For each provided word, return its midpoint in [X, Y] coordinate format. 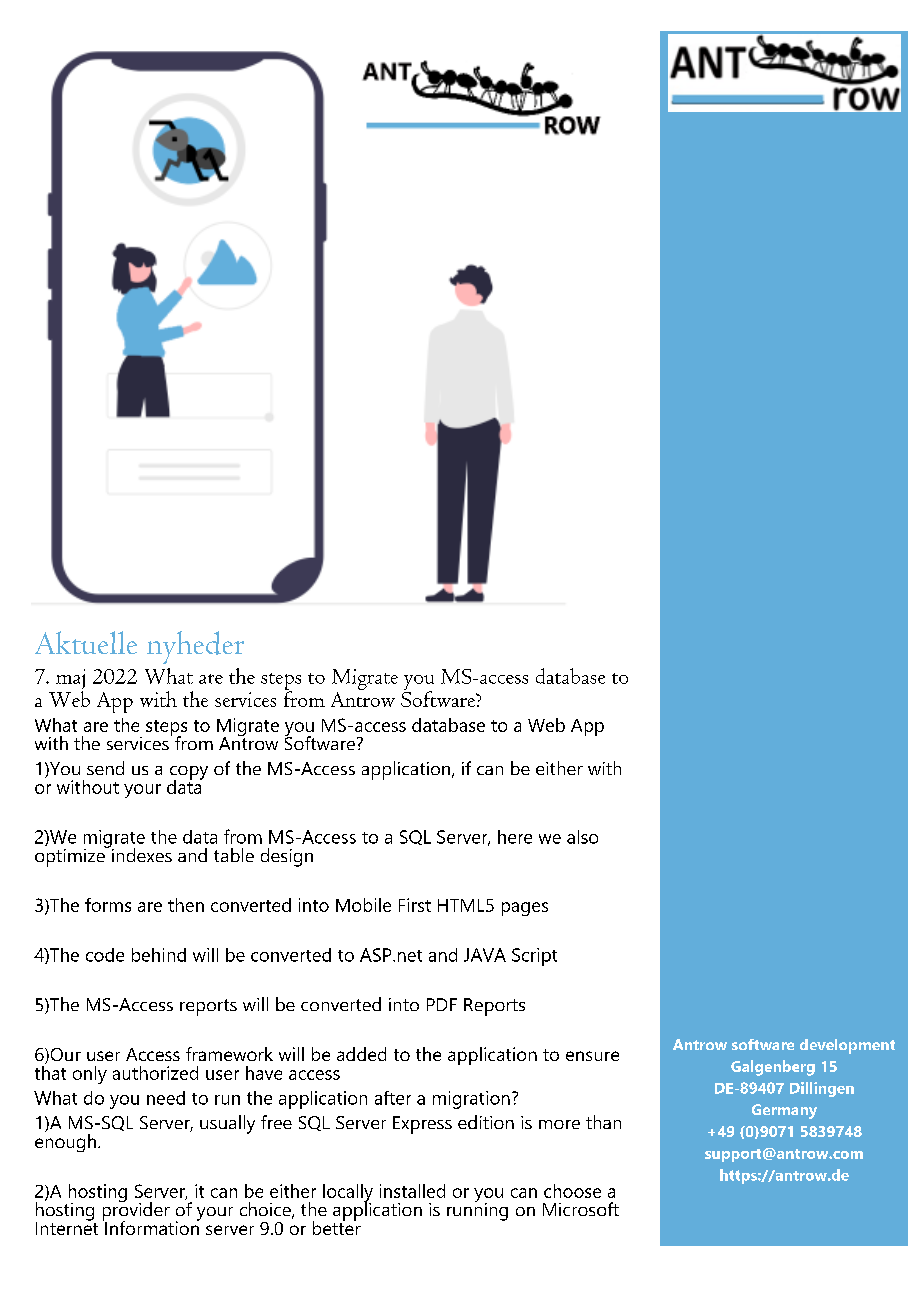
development [847, 1046]
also [582, 837]
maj [69, 681]
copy [189, 774]
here [515, 837]
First [415, 905]
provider [136, 1211]
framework [229, 1054]
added [361, 1054]
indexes [140, 854]
